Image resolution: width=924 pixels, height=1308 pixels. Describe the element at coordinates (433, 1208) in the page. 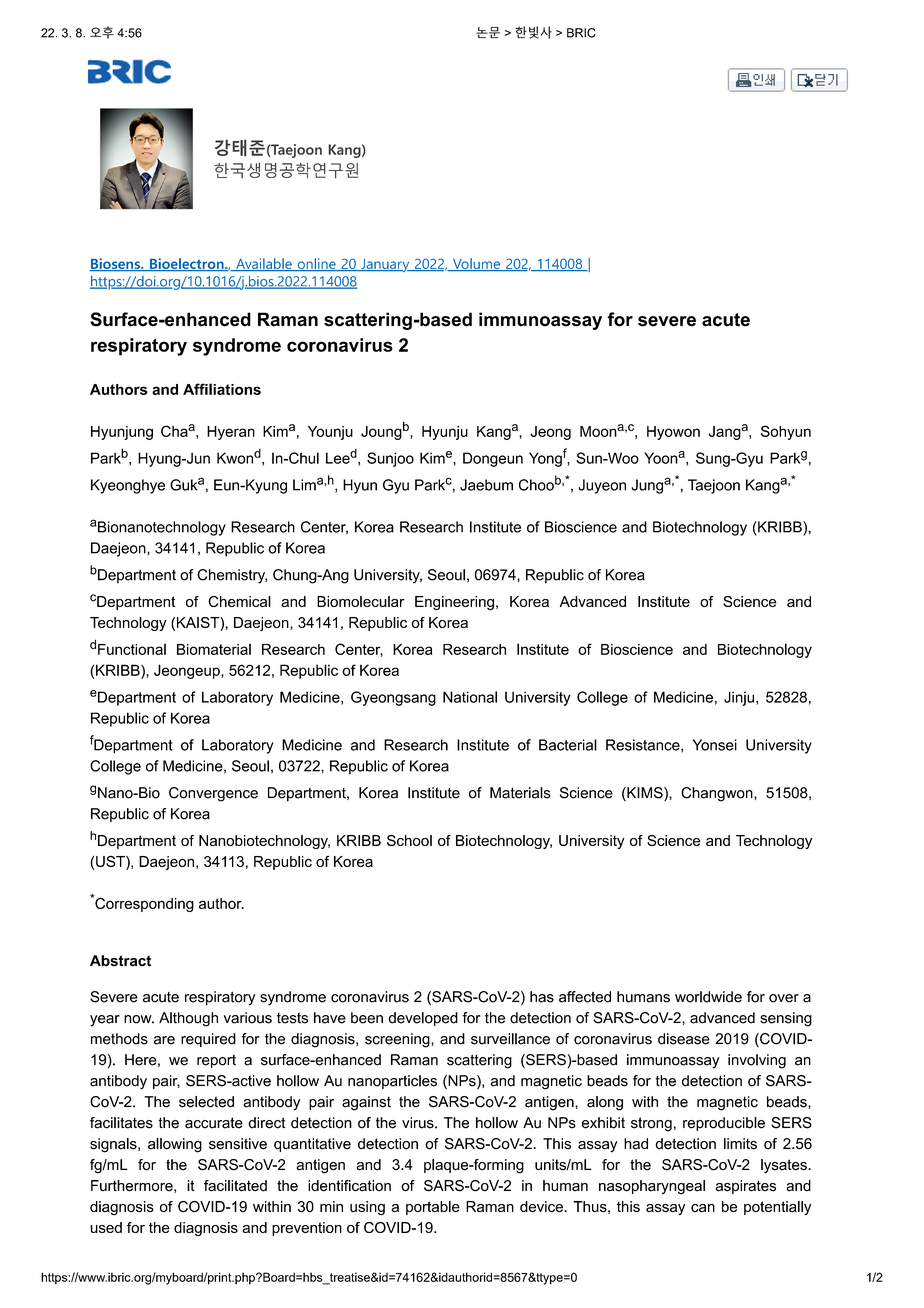

I see `portable` at that location.
